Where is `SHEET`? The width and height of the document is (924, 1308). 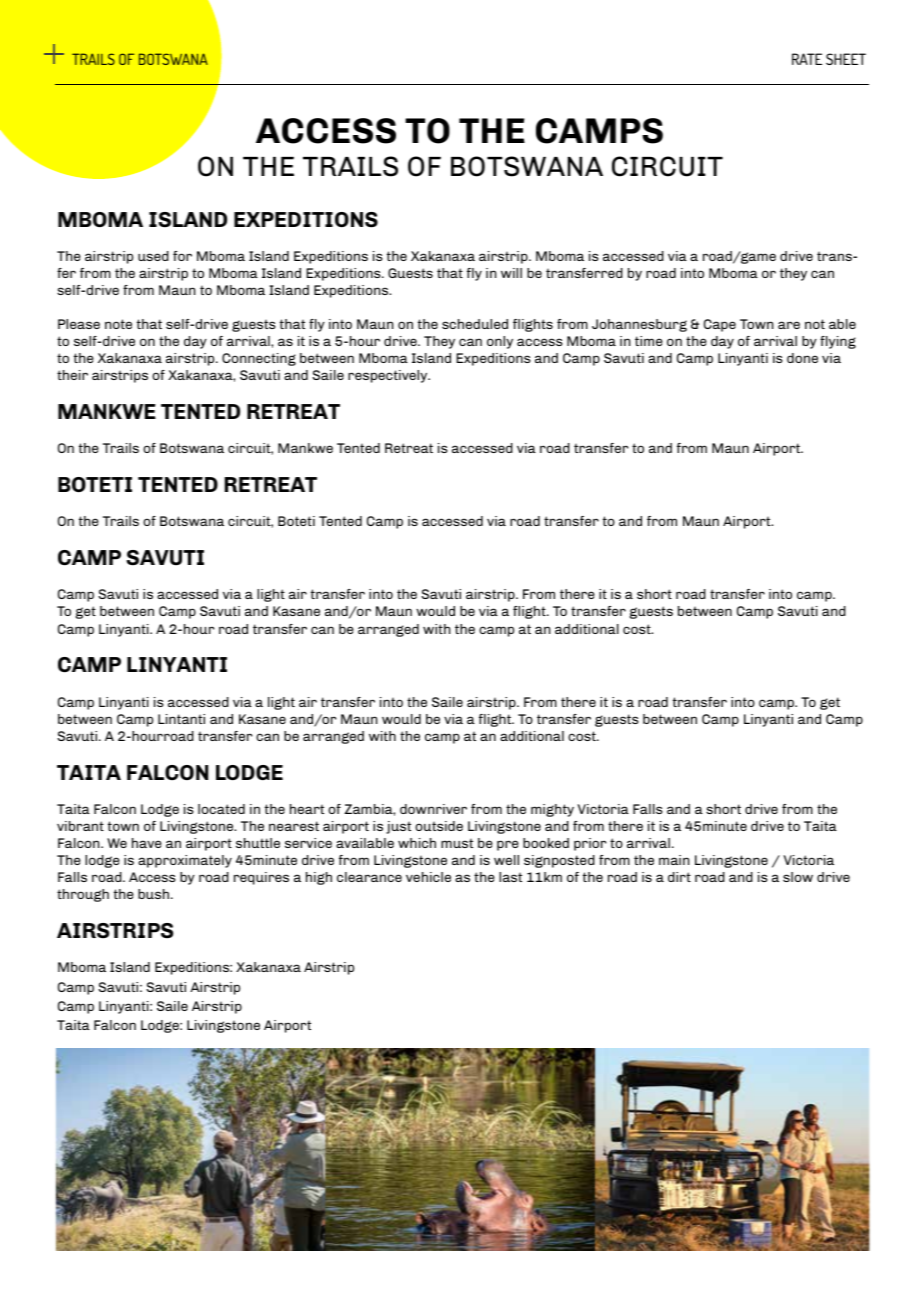 SHEET is located at coordinates (846, 59).
